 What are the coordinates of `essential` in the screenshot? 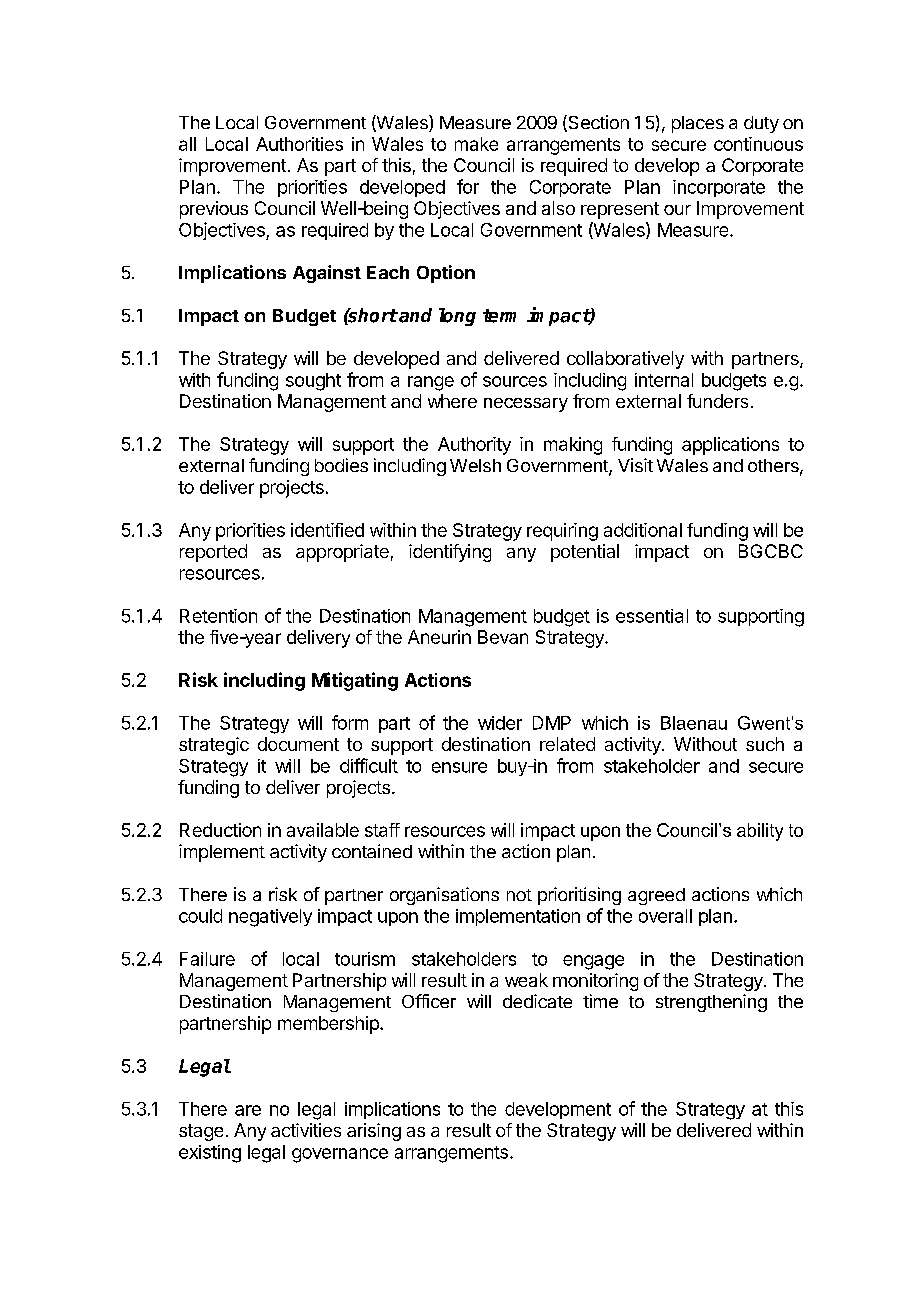 It's located at (652, 616).
